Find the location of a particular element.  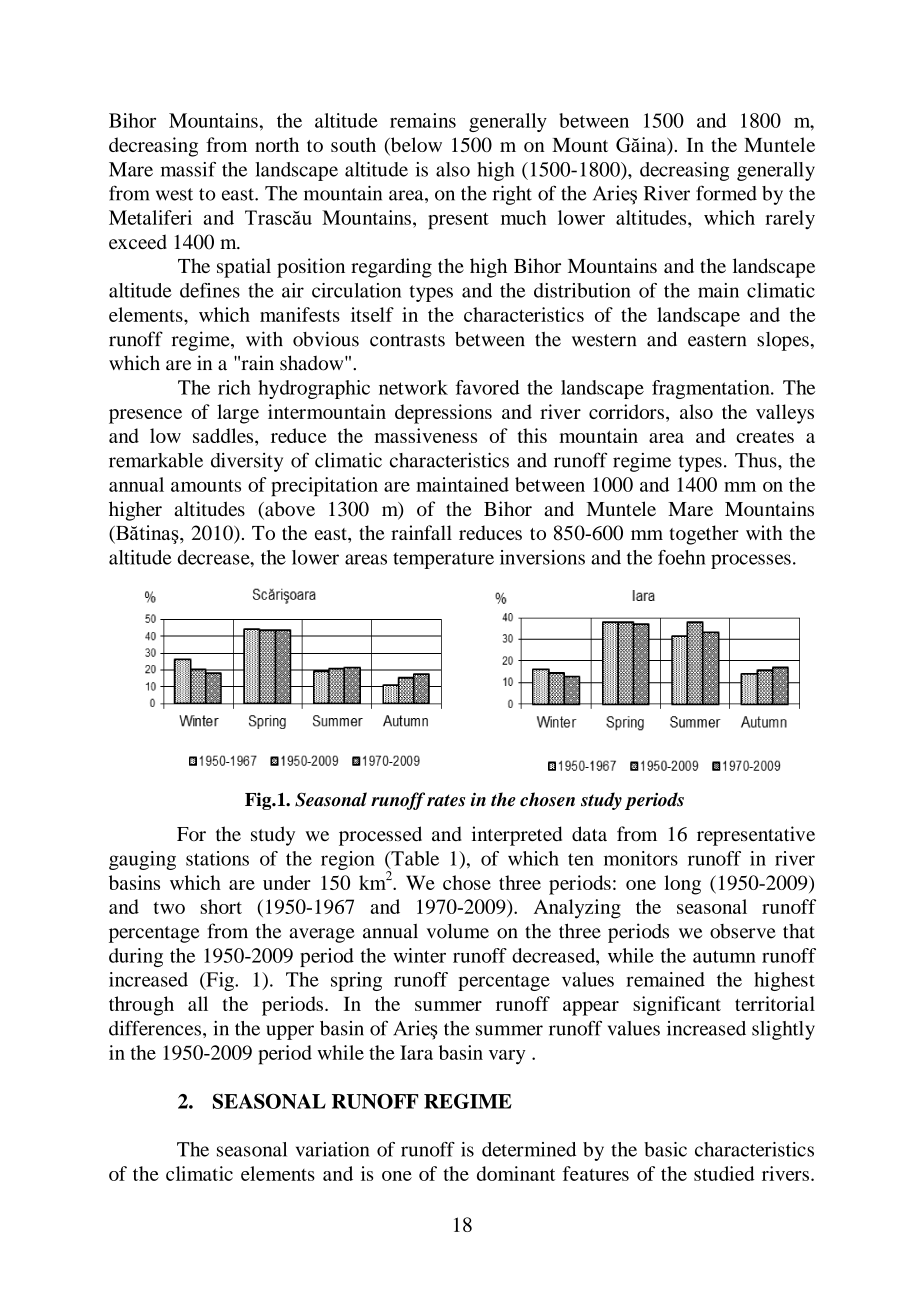

studied is located at coordinates (724, 1173).
